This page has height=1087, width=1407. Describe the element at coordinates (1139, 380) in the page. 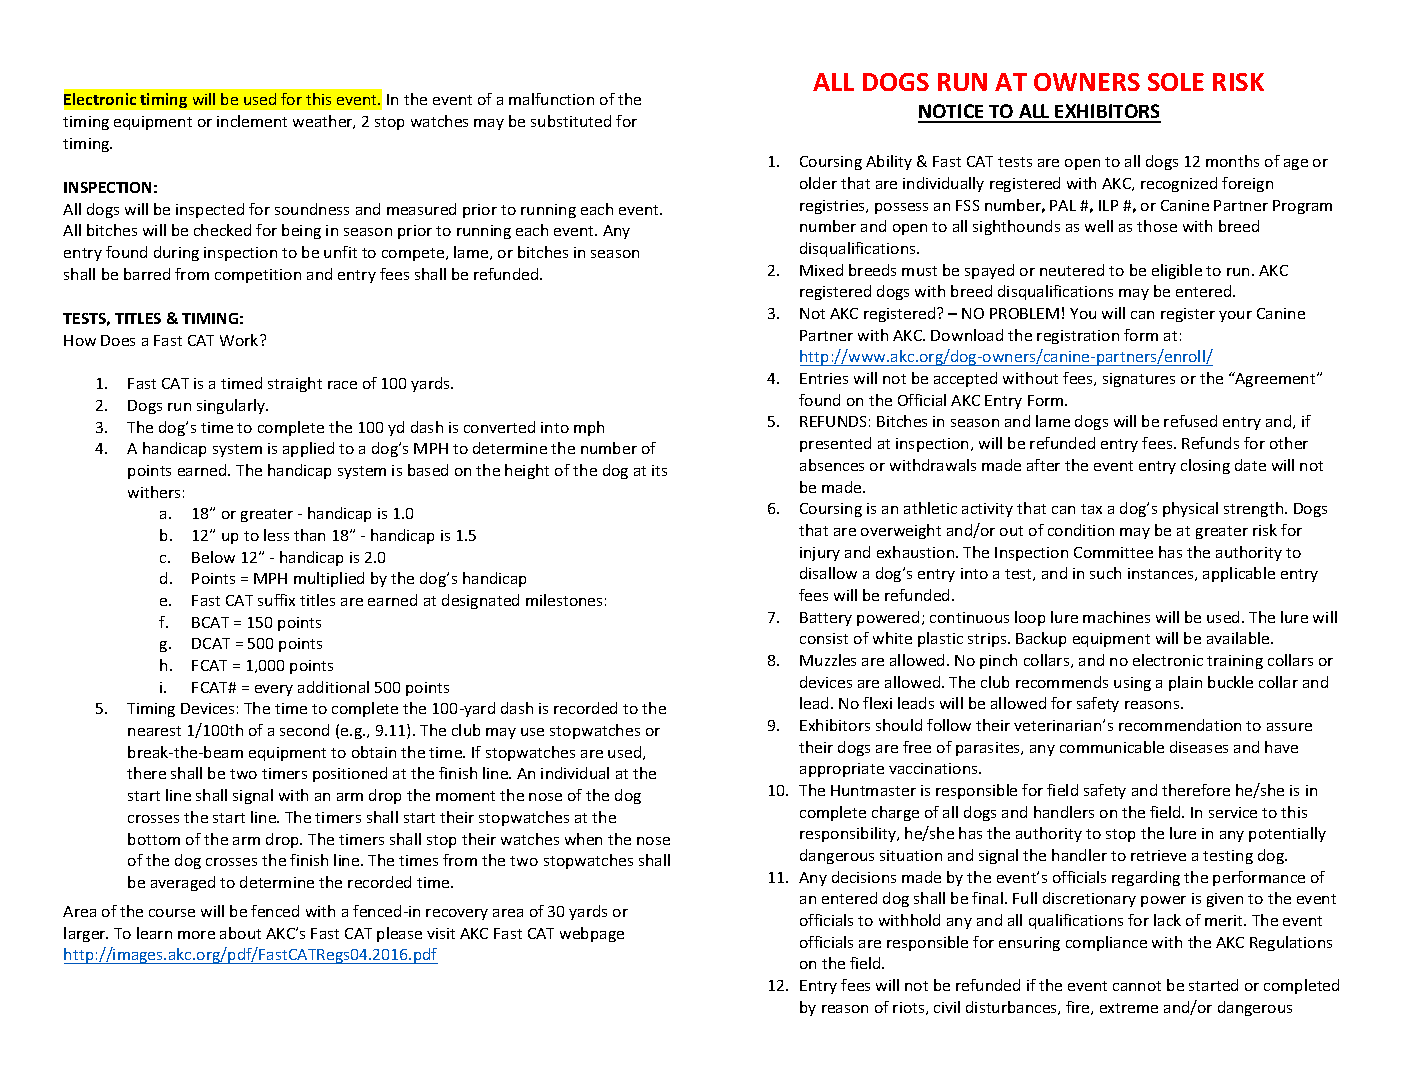

I see `signatures` at that location.
